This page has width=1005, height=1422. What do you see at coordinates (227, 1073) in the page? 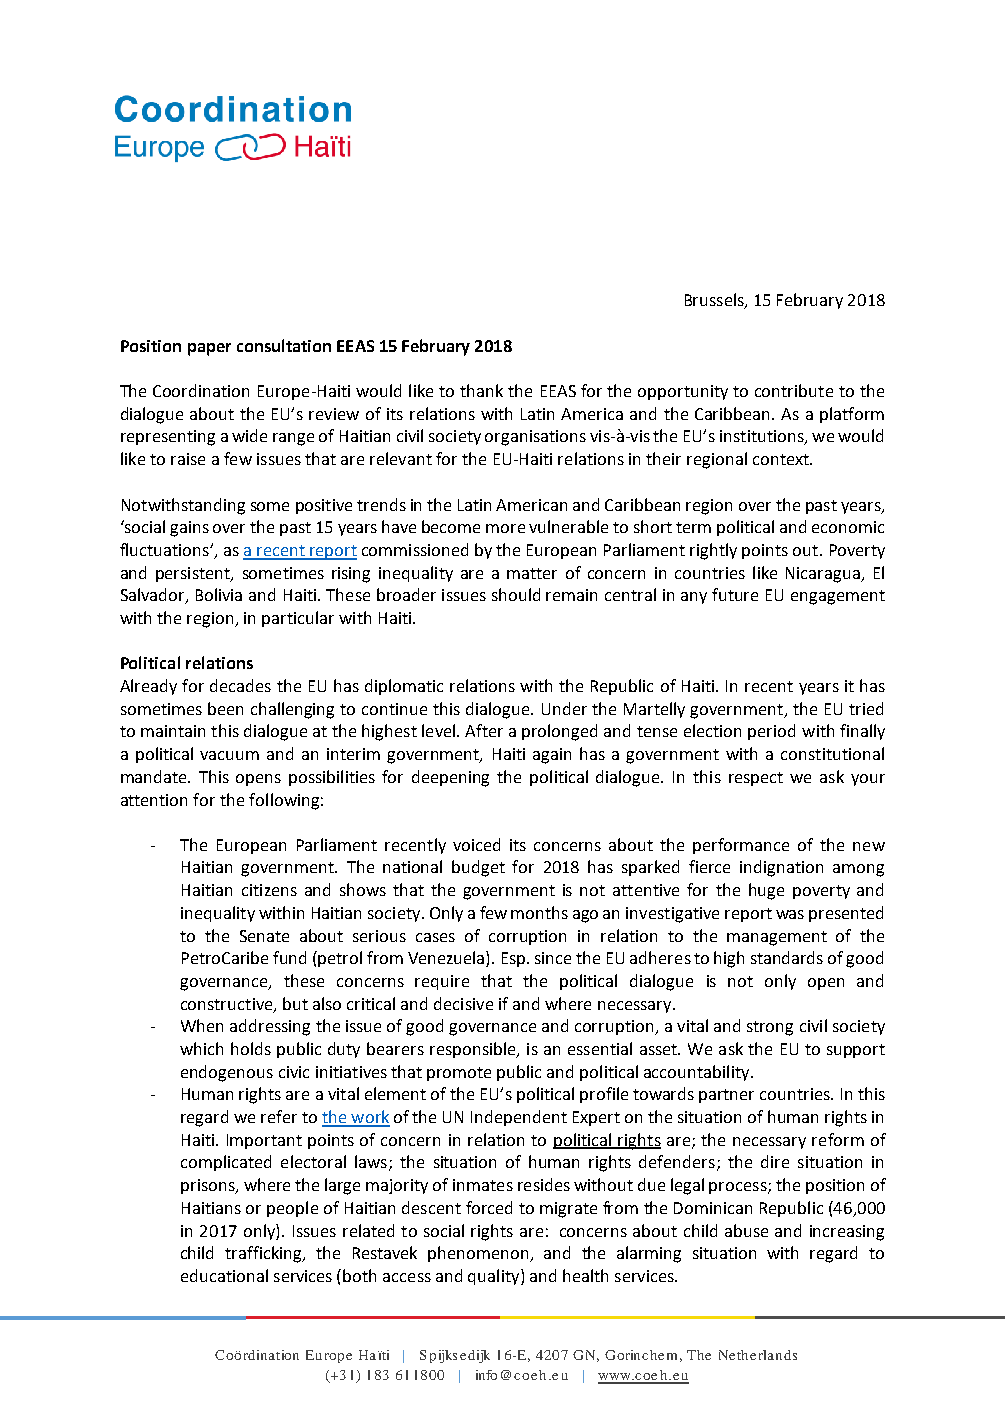
I see `endogenous` at bounding box center [227, 1073].
